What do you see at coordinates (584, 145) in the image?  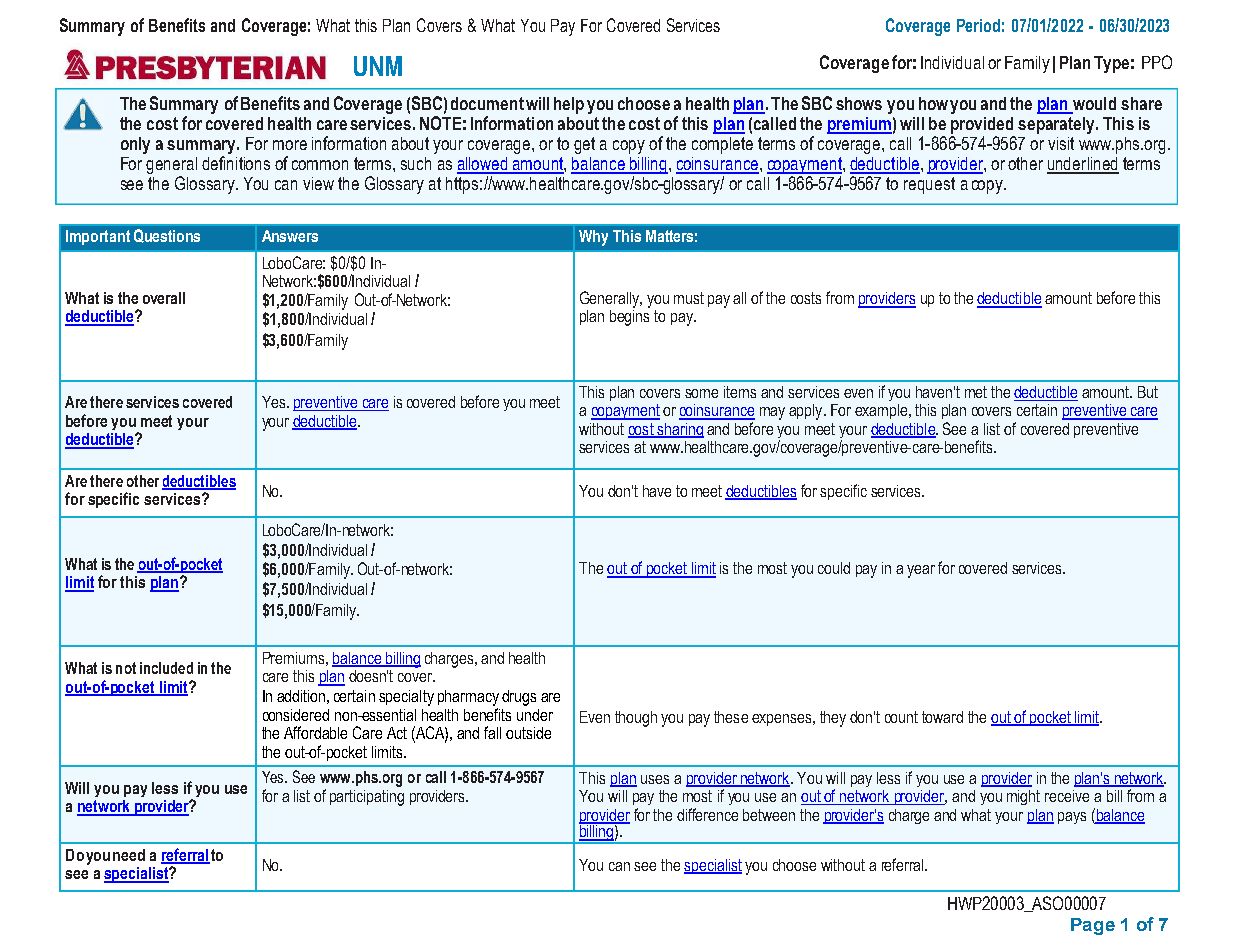 I see `get` at bounding box center [584, 145].
